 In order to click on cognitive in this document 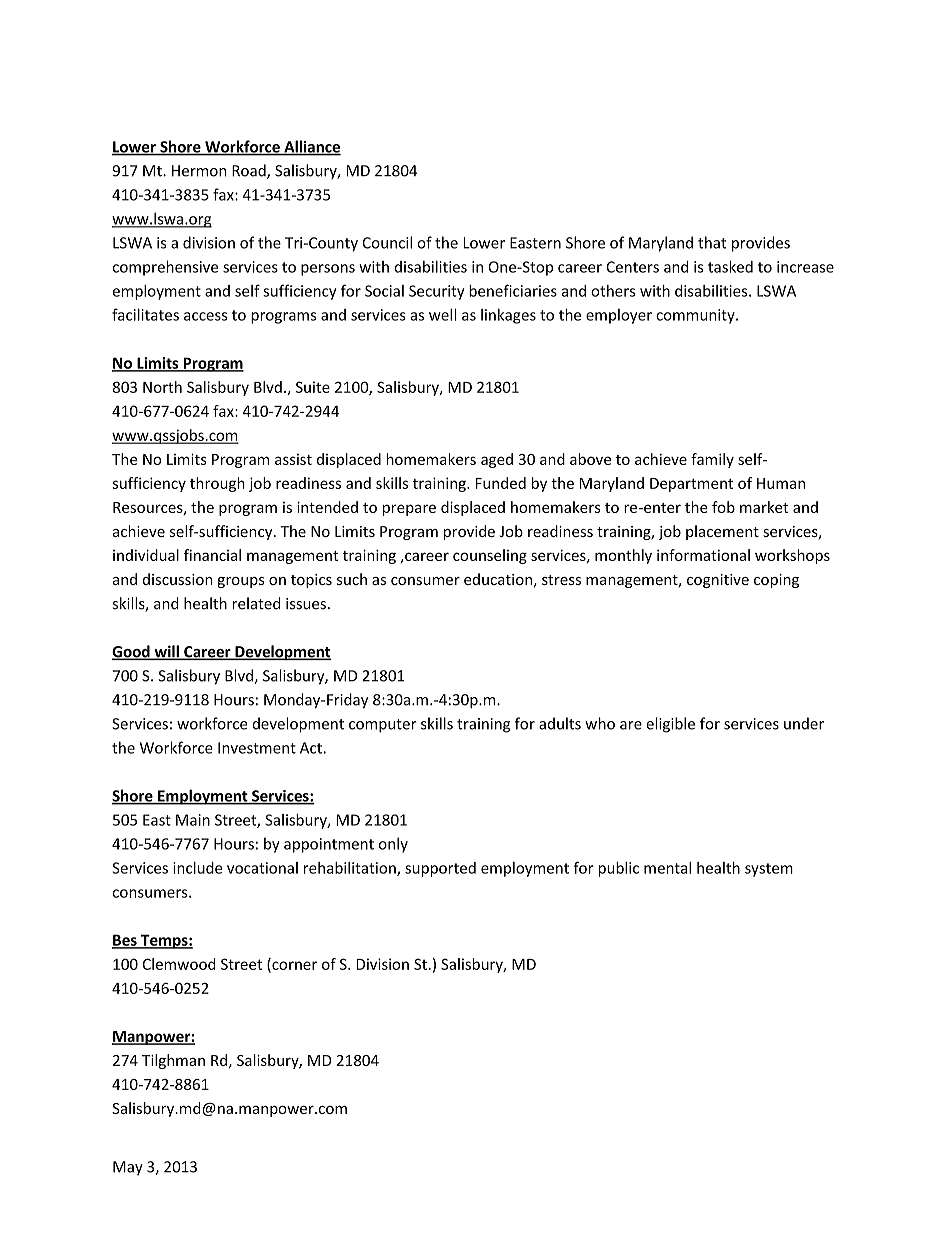, I will do `click(718, 581)`.
